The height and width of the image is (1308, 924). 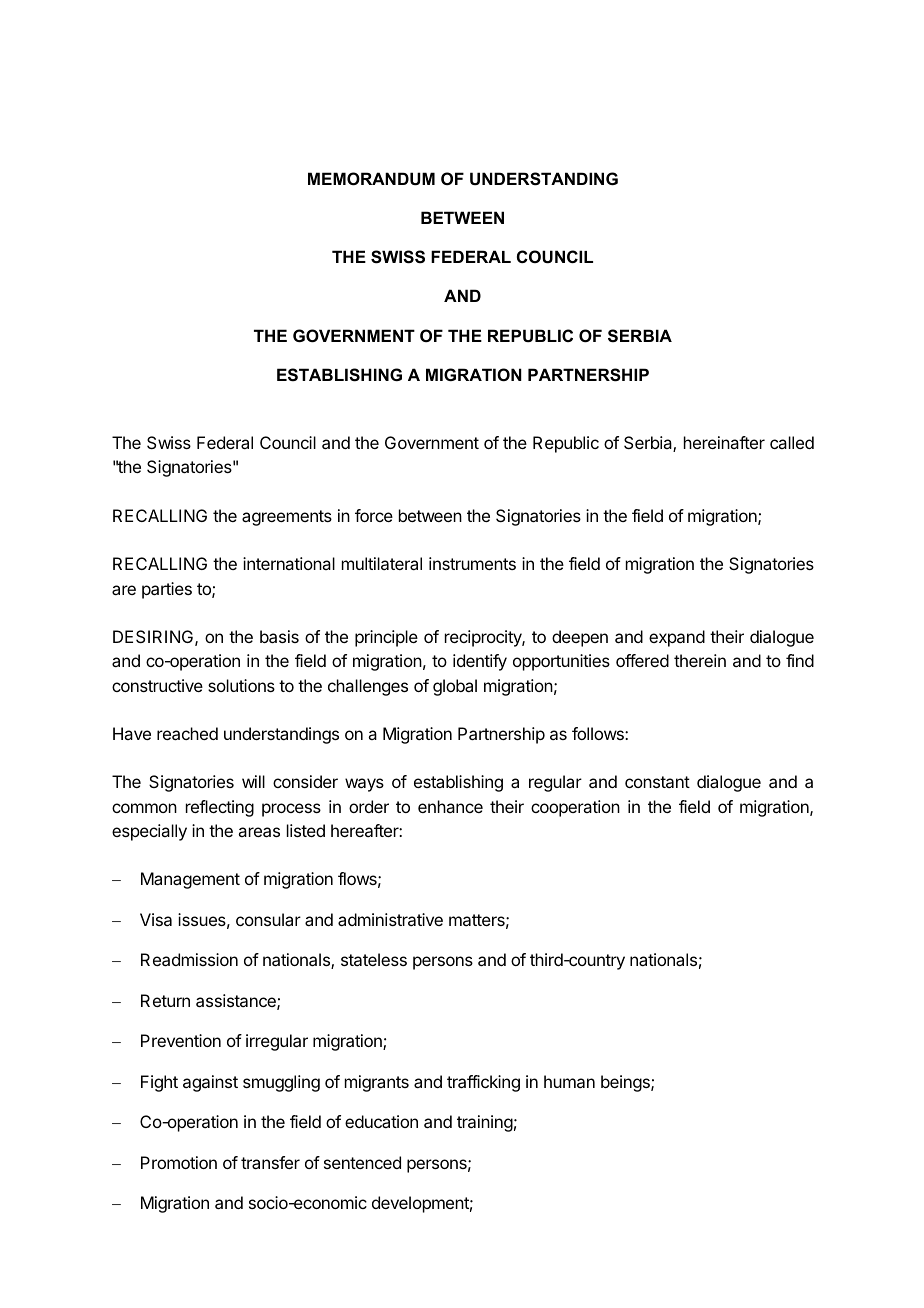 I want to click on hereinafter, so click(x=724, y=442).
